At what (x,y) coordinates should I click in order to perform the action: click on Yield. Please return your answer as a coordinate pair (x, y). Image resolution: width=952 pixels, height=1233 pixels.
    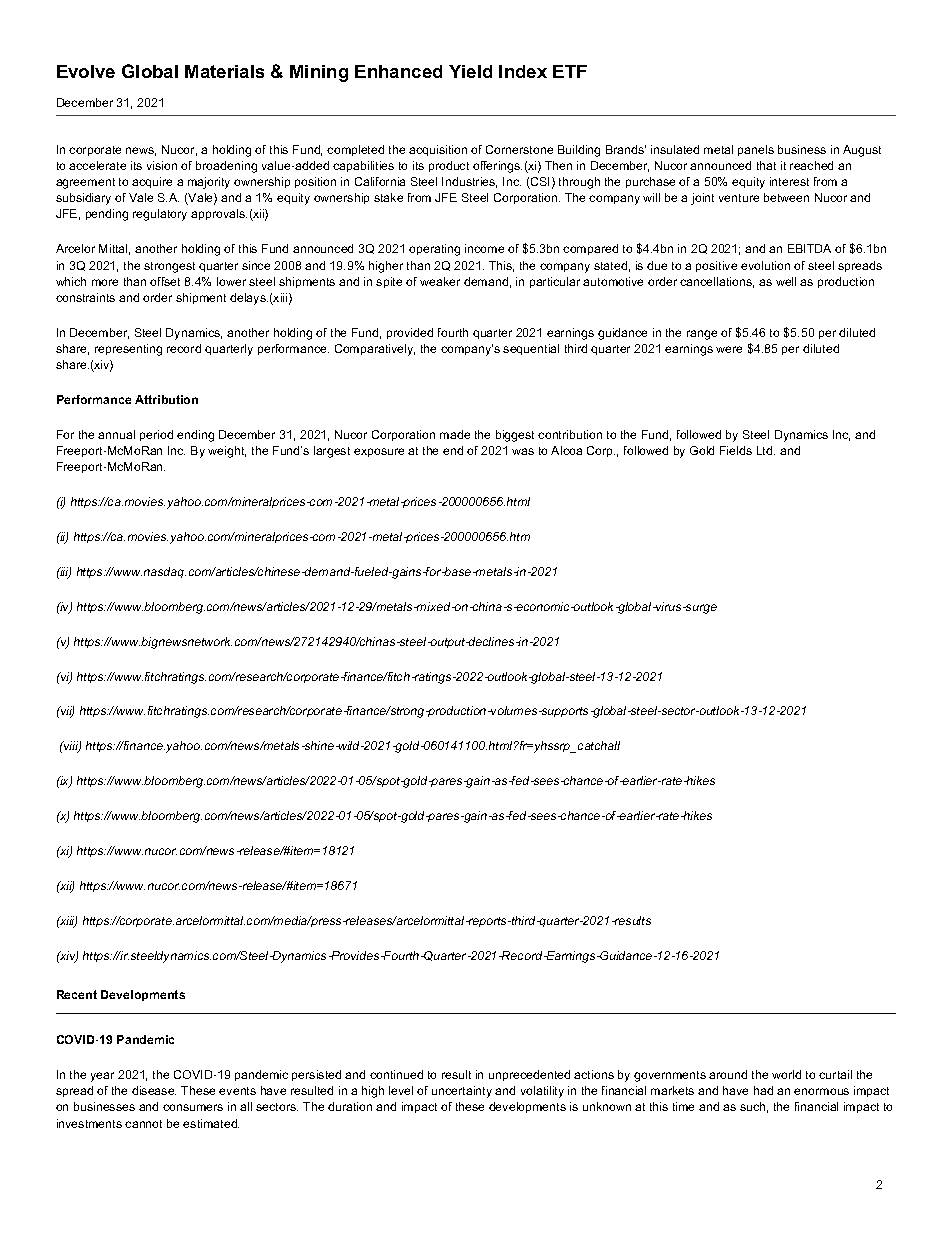
    Looking at the image, I should click on (470, 71).
